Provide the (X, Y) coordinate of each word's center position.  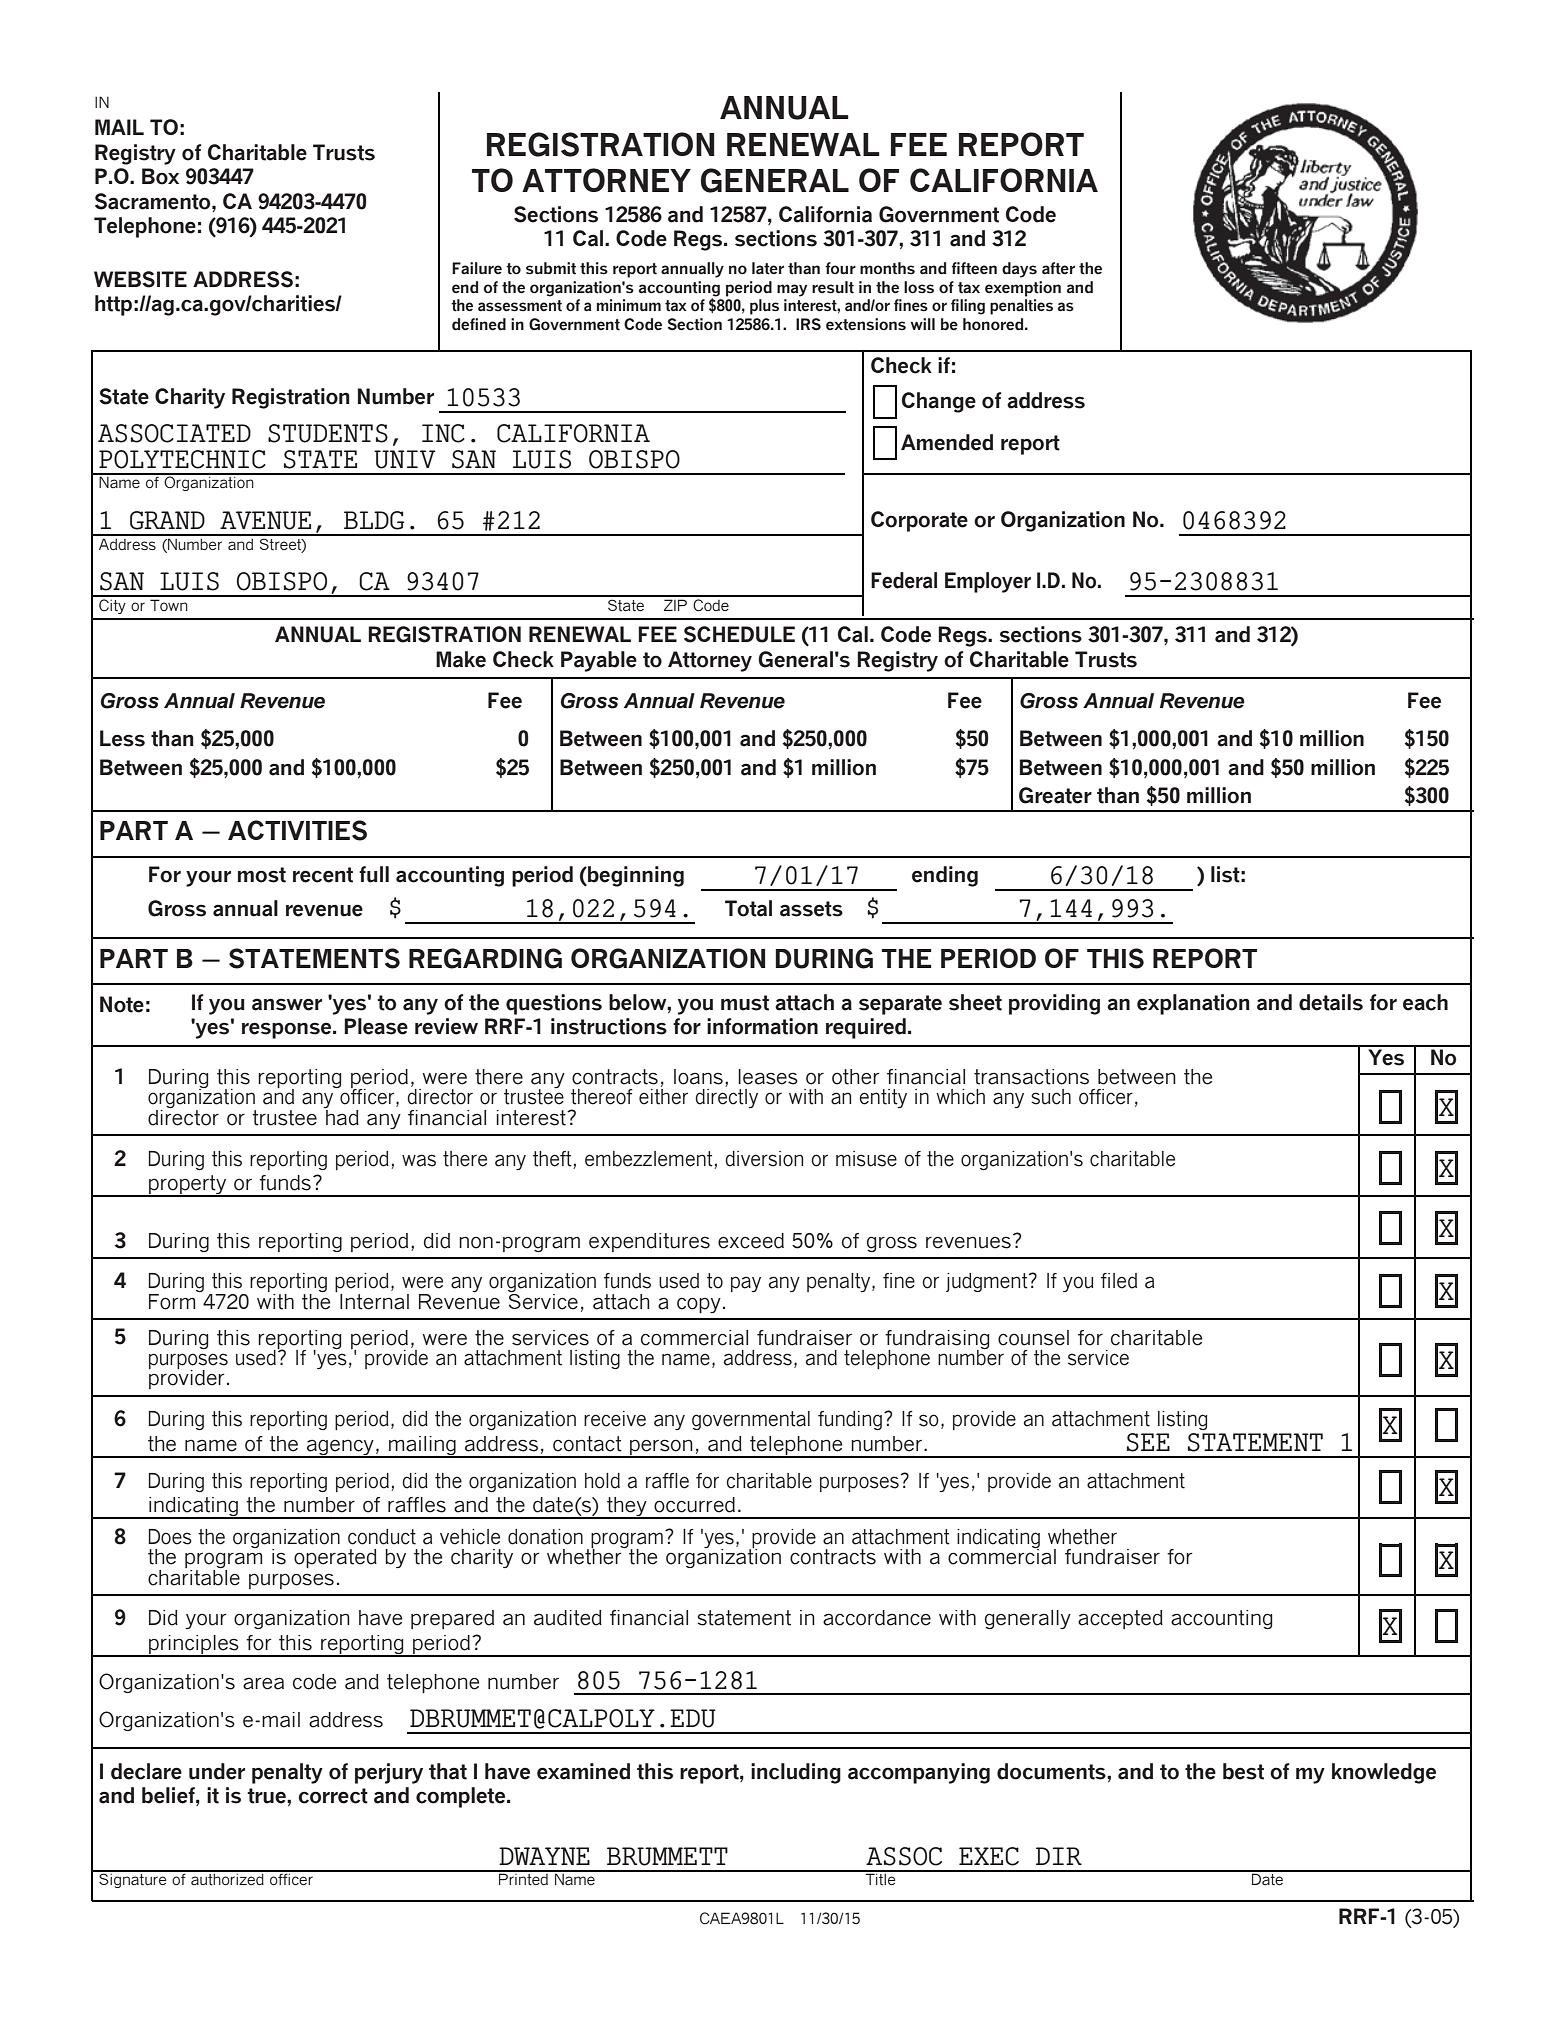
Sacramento (154, 201)
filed (1119, 1281)
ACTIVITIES (297, 830)
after (1058, 268)
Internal (374, 1302)
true (267, 1796)
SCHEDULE (739, 634)
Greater (1055, 795)
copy (699, 1305)
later (768, 268)
